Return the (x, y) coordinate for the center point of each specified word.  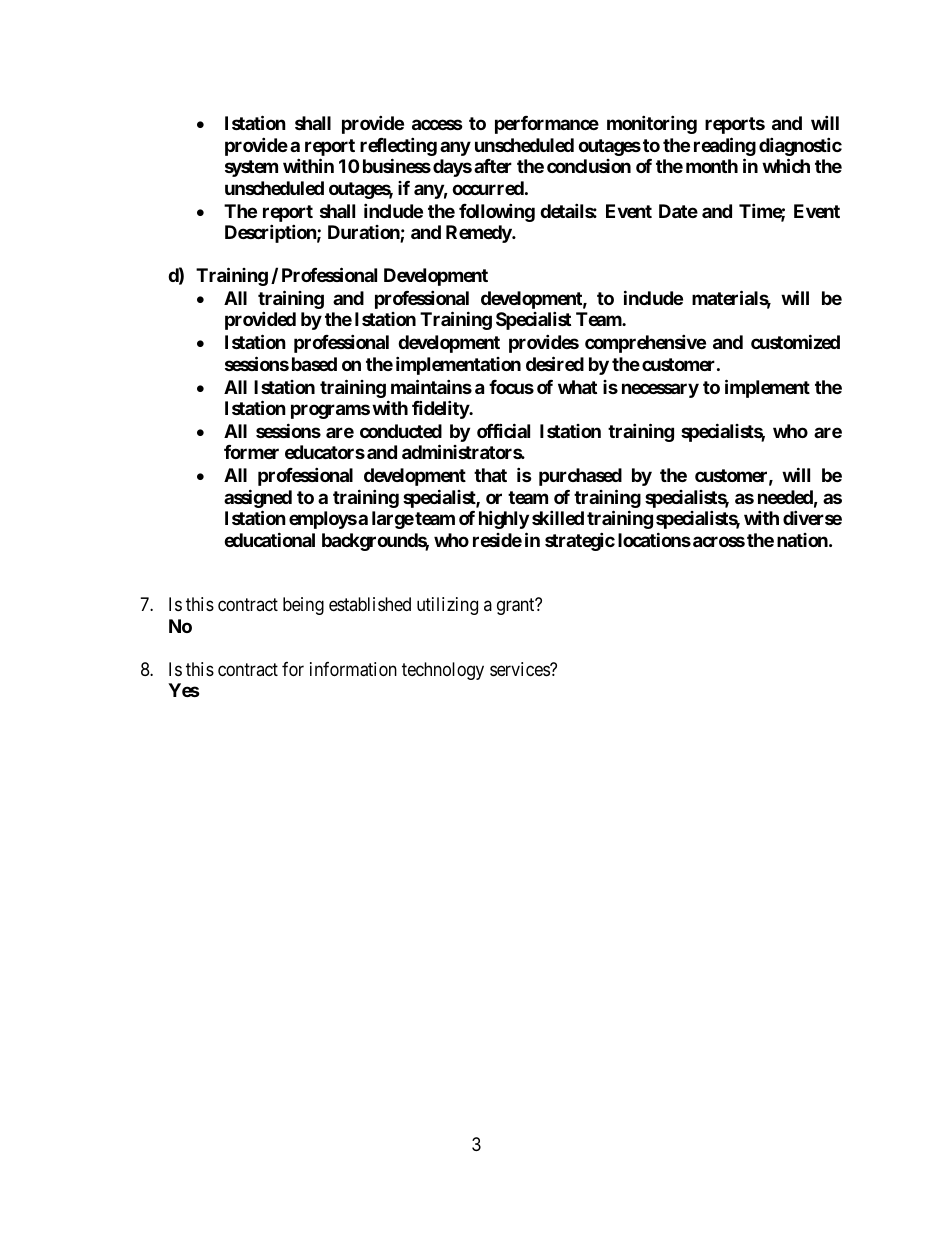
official (503, 430)
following (497, 212)
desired (555, 363)
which (786, 165)
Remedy (479, 234)
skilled (558, 517)
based (314, 364)
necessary (660, 390)
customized (795, 341)
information (353, 669)
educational (269, 539)
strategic (580, 541)
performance (547, 125)
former (251, 452)
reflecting (398, 148)
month (712, 166)
